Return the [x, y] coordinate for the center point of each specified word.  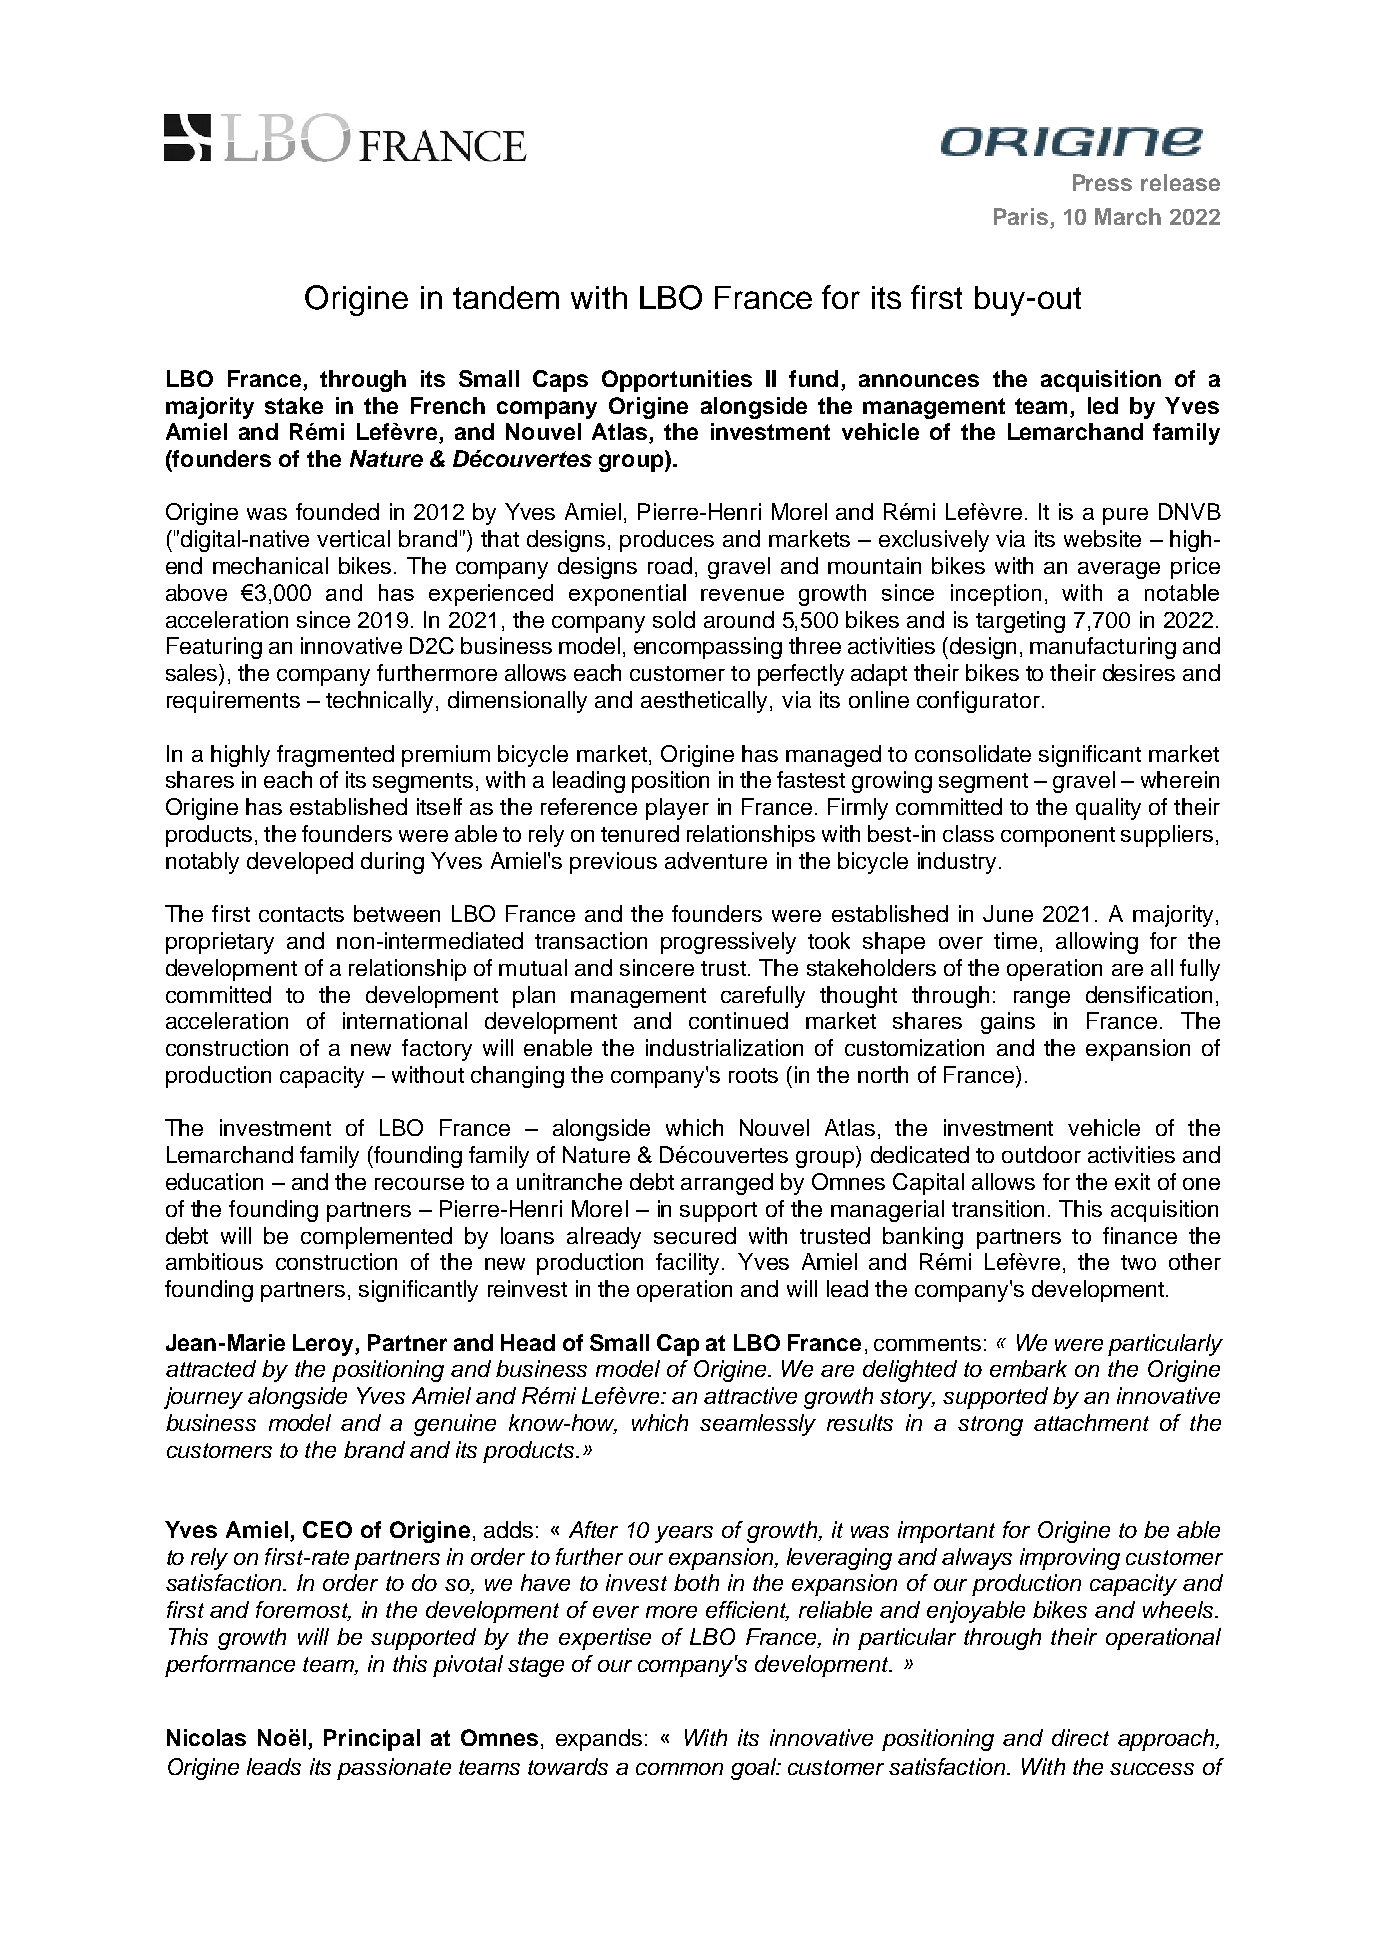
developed [300, 863]
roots [753, 1075]
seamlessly [758, 1425]
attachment [1091, 1422]
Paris [1021, 216]
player [677, 809]
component [1058, 837]
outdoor [1041, 1154]
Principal [372, 1740]
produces [667, 541]
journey [203, 1398]
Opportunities [677, 381]
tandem [506, 297]
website [1102, 538]
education [214, 1181]
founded [337, 511]
